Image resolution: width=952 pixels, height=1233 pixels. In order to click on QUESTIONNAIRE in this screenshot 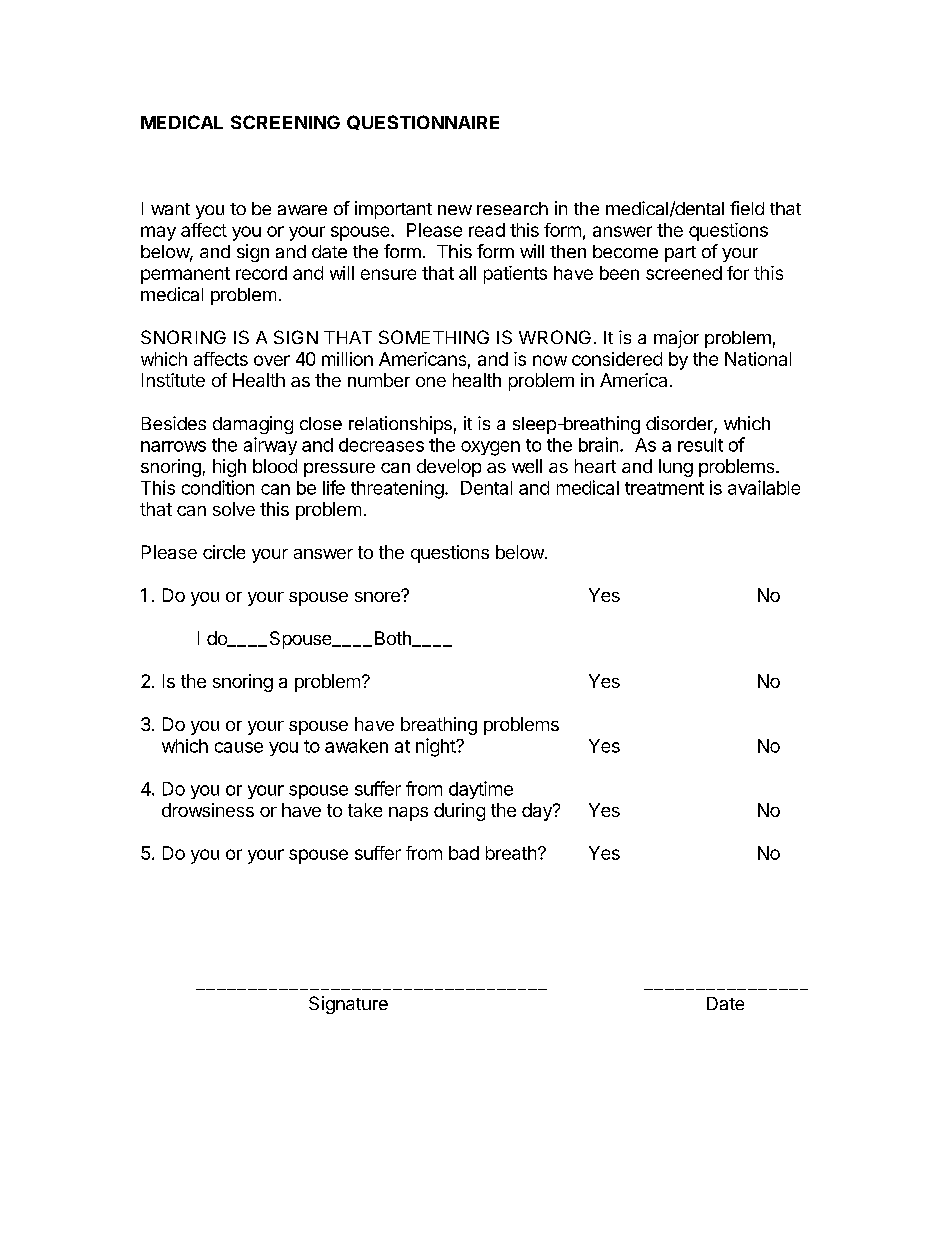, I will do `click(423, 122)`.
